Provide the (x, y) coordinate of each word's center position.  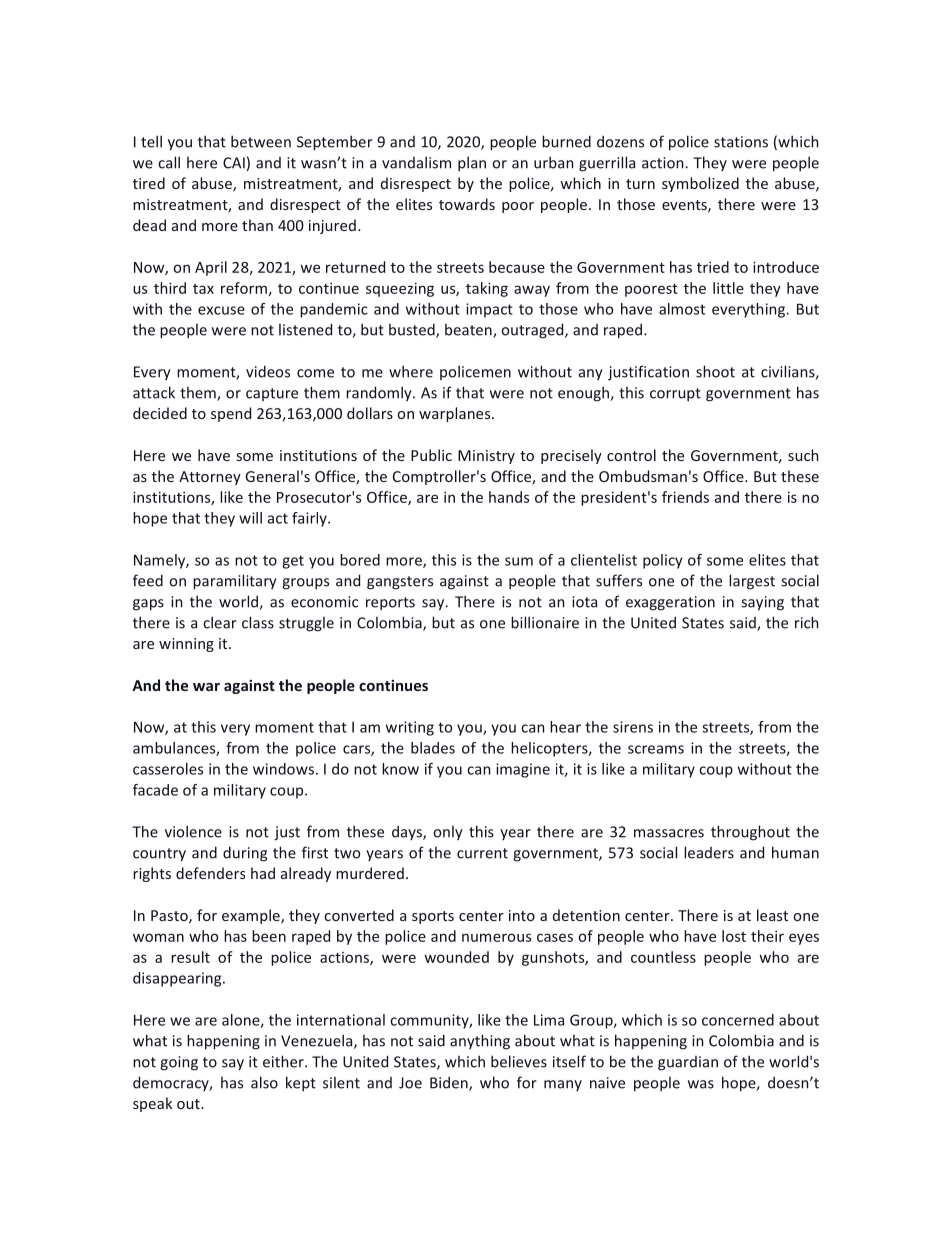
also (264, 1082)
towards (467, 204)
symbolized (700, 184)
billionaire (545, 622)
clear (220, 622)
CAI (234, 163)
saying (762, 603)
